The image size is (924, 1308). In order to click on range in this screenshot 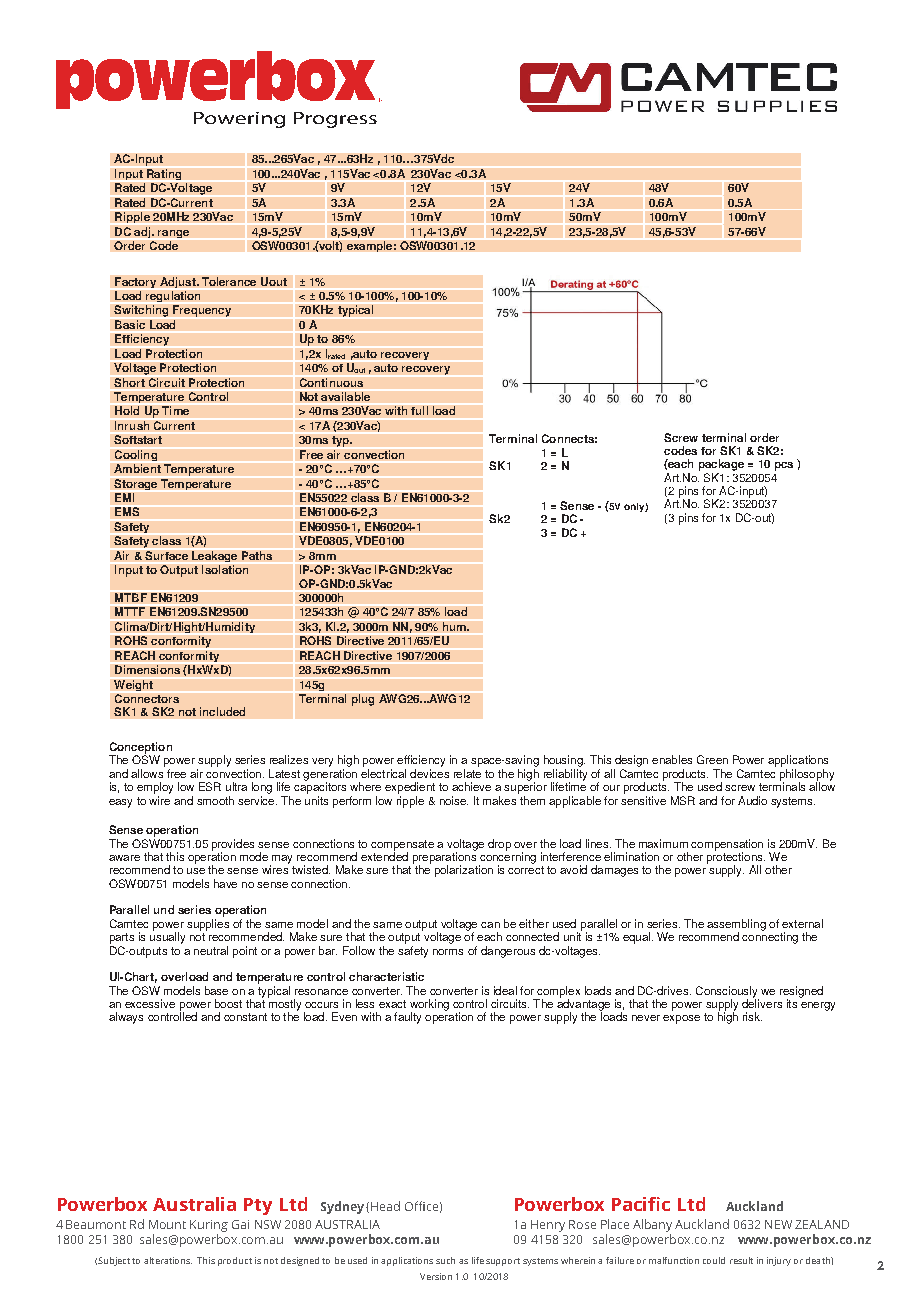, I will do `click(173, 234)`.
